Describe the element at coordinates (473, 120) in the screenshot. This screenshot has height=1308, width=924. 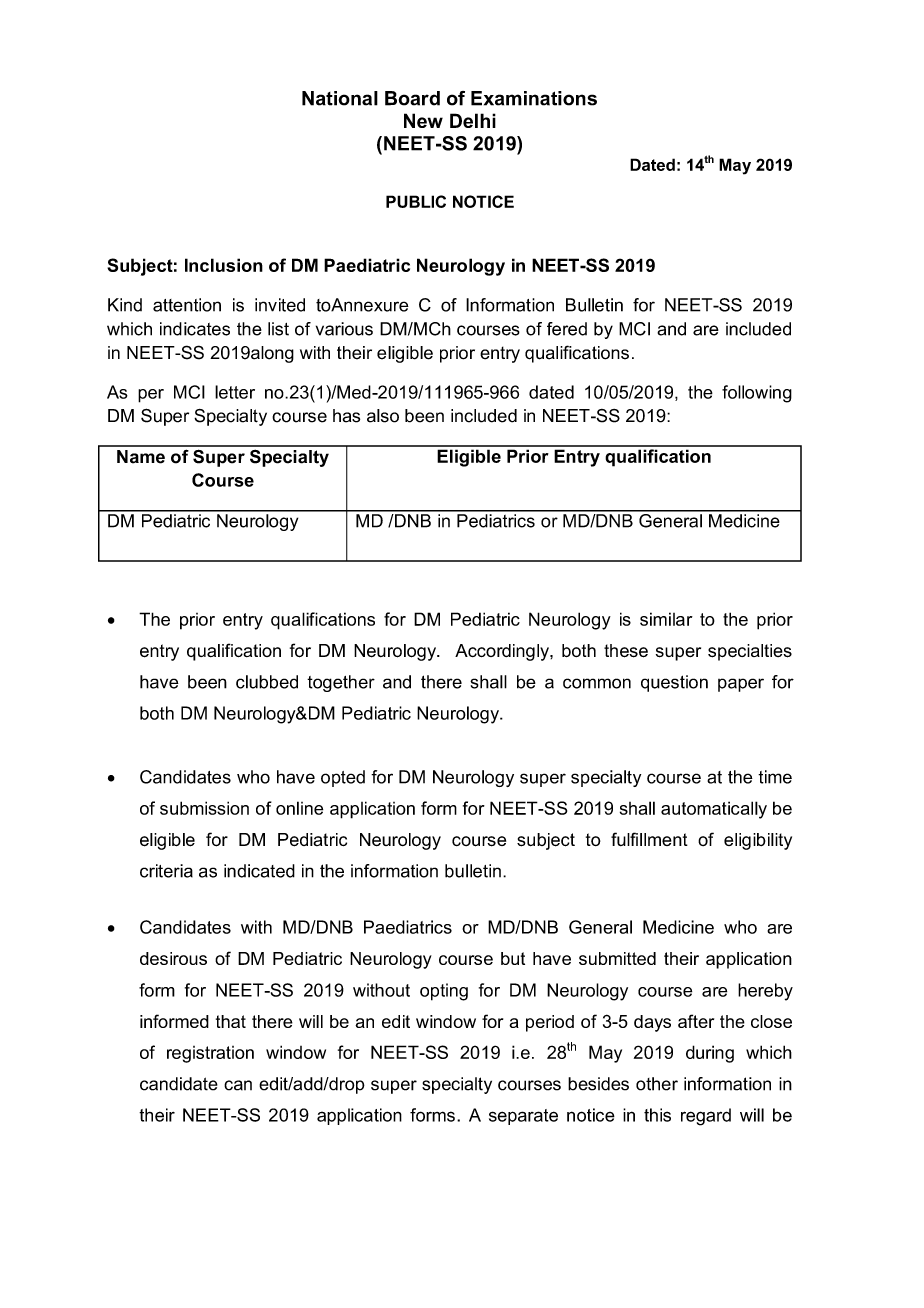
I see `Delhi` at that location.
